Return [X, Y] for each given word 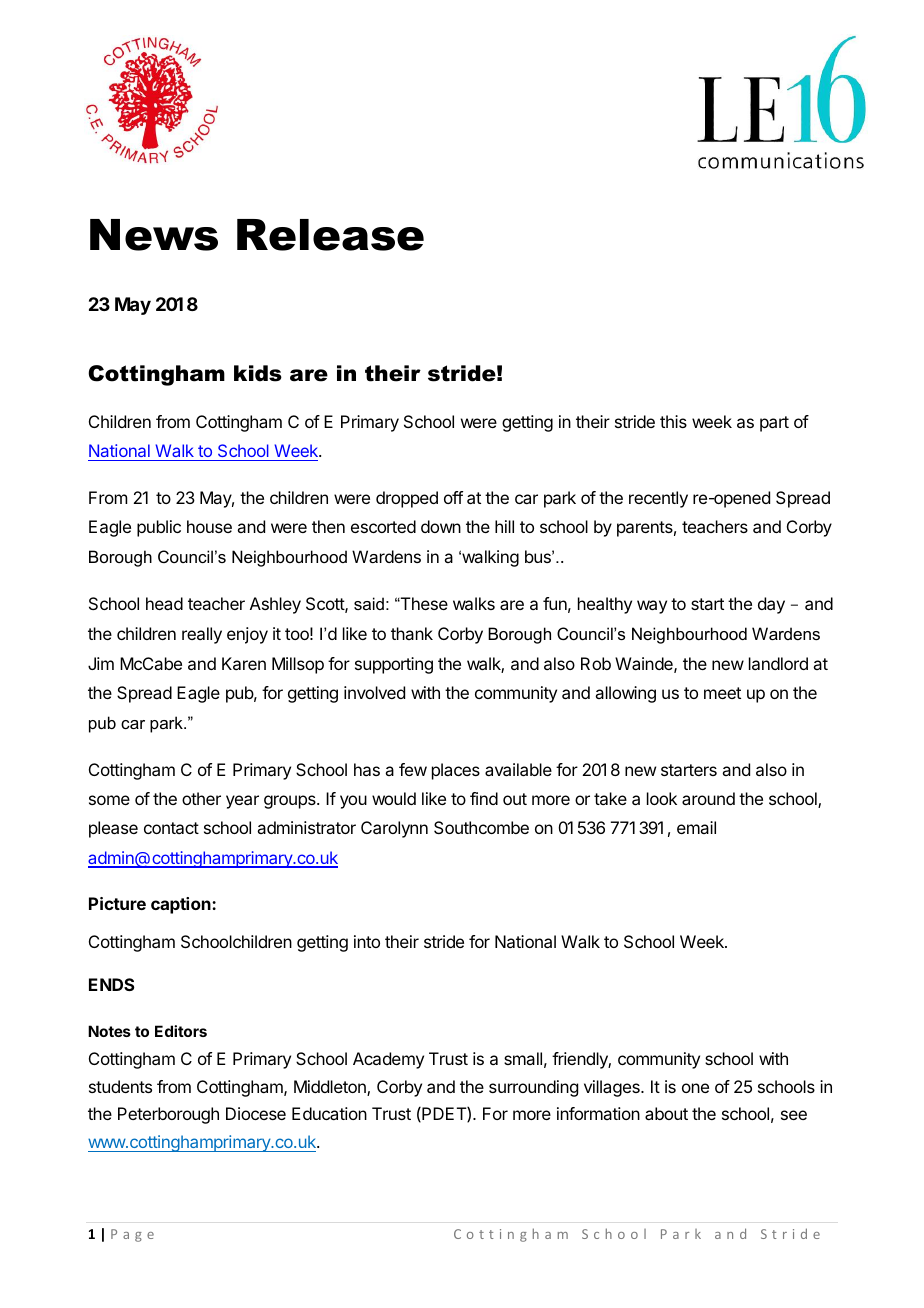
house [209, 526]
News [154, 235]
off [453, 497]
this [673, 421]
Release [330, 235]
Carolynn [394, 829]
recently [658, 499]
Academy [388, 1060]
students [120, 1086]
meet [722, 693]
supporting [394, 665]
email [696, 827]
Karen [244, 663]
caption [182, 905]
